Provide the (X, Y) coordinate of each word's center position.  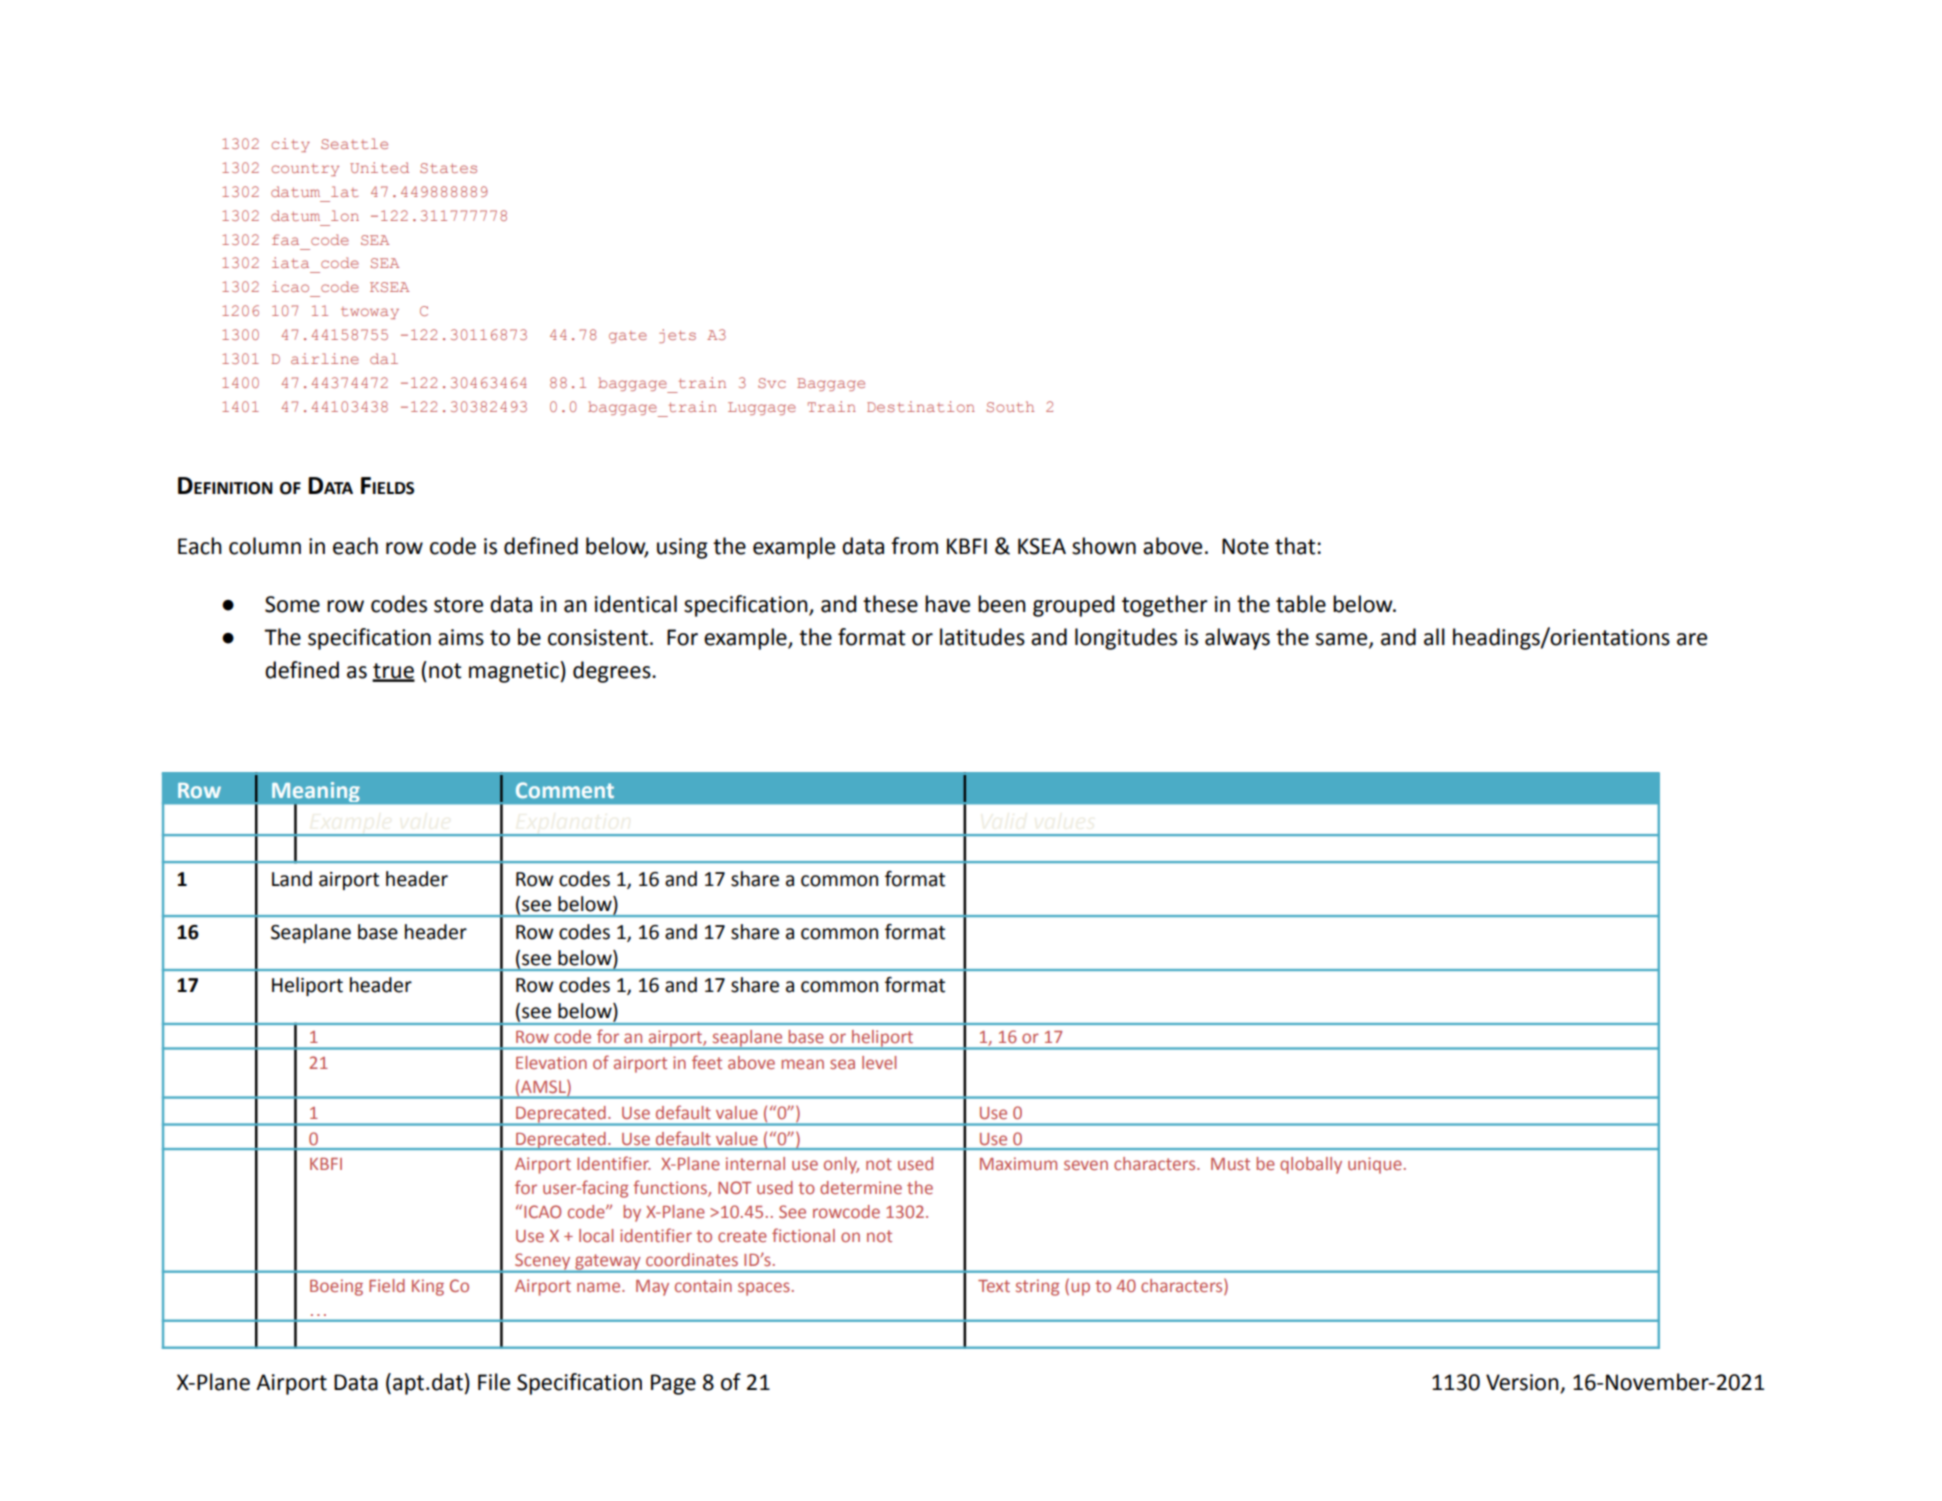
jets (677, 336)
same (1343, 640)
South (1010, 406)
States (448, 168)
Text (994, 1286)
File (494, 1382)
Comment (565, 790)
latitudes (982, 637)
